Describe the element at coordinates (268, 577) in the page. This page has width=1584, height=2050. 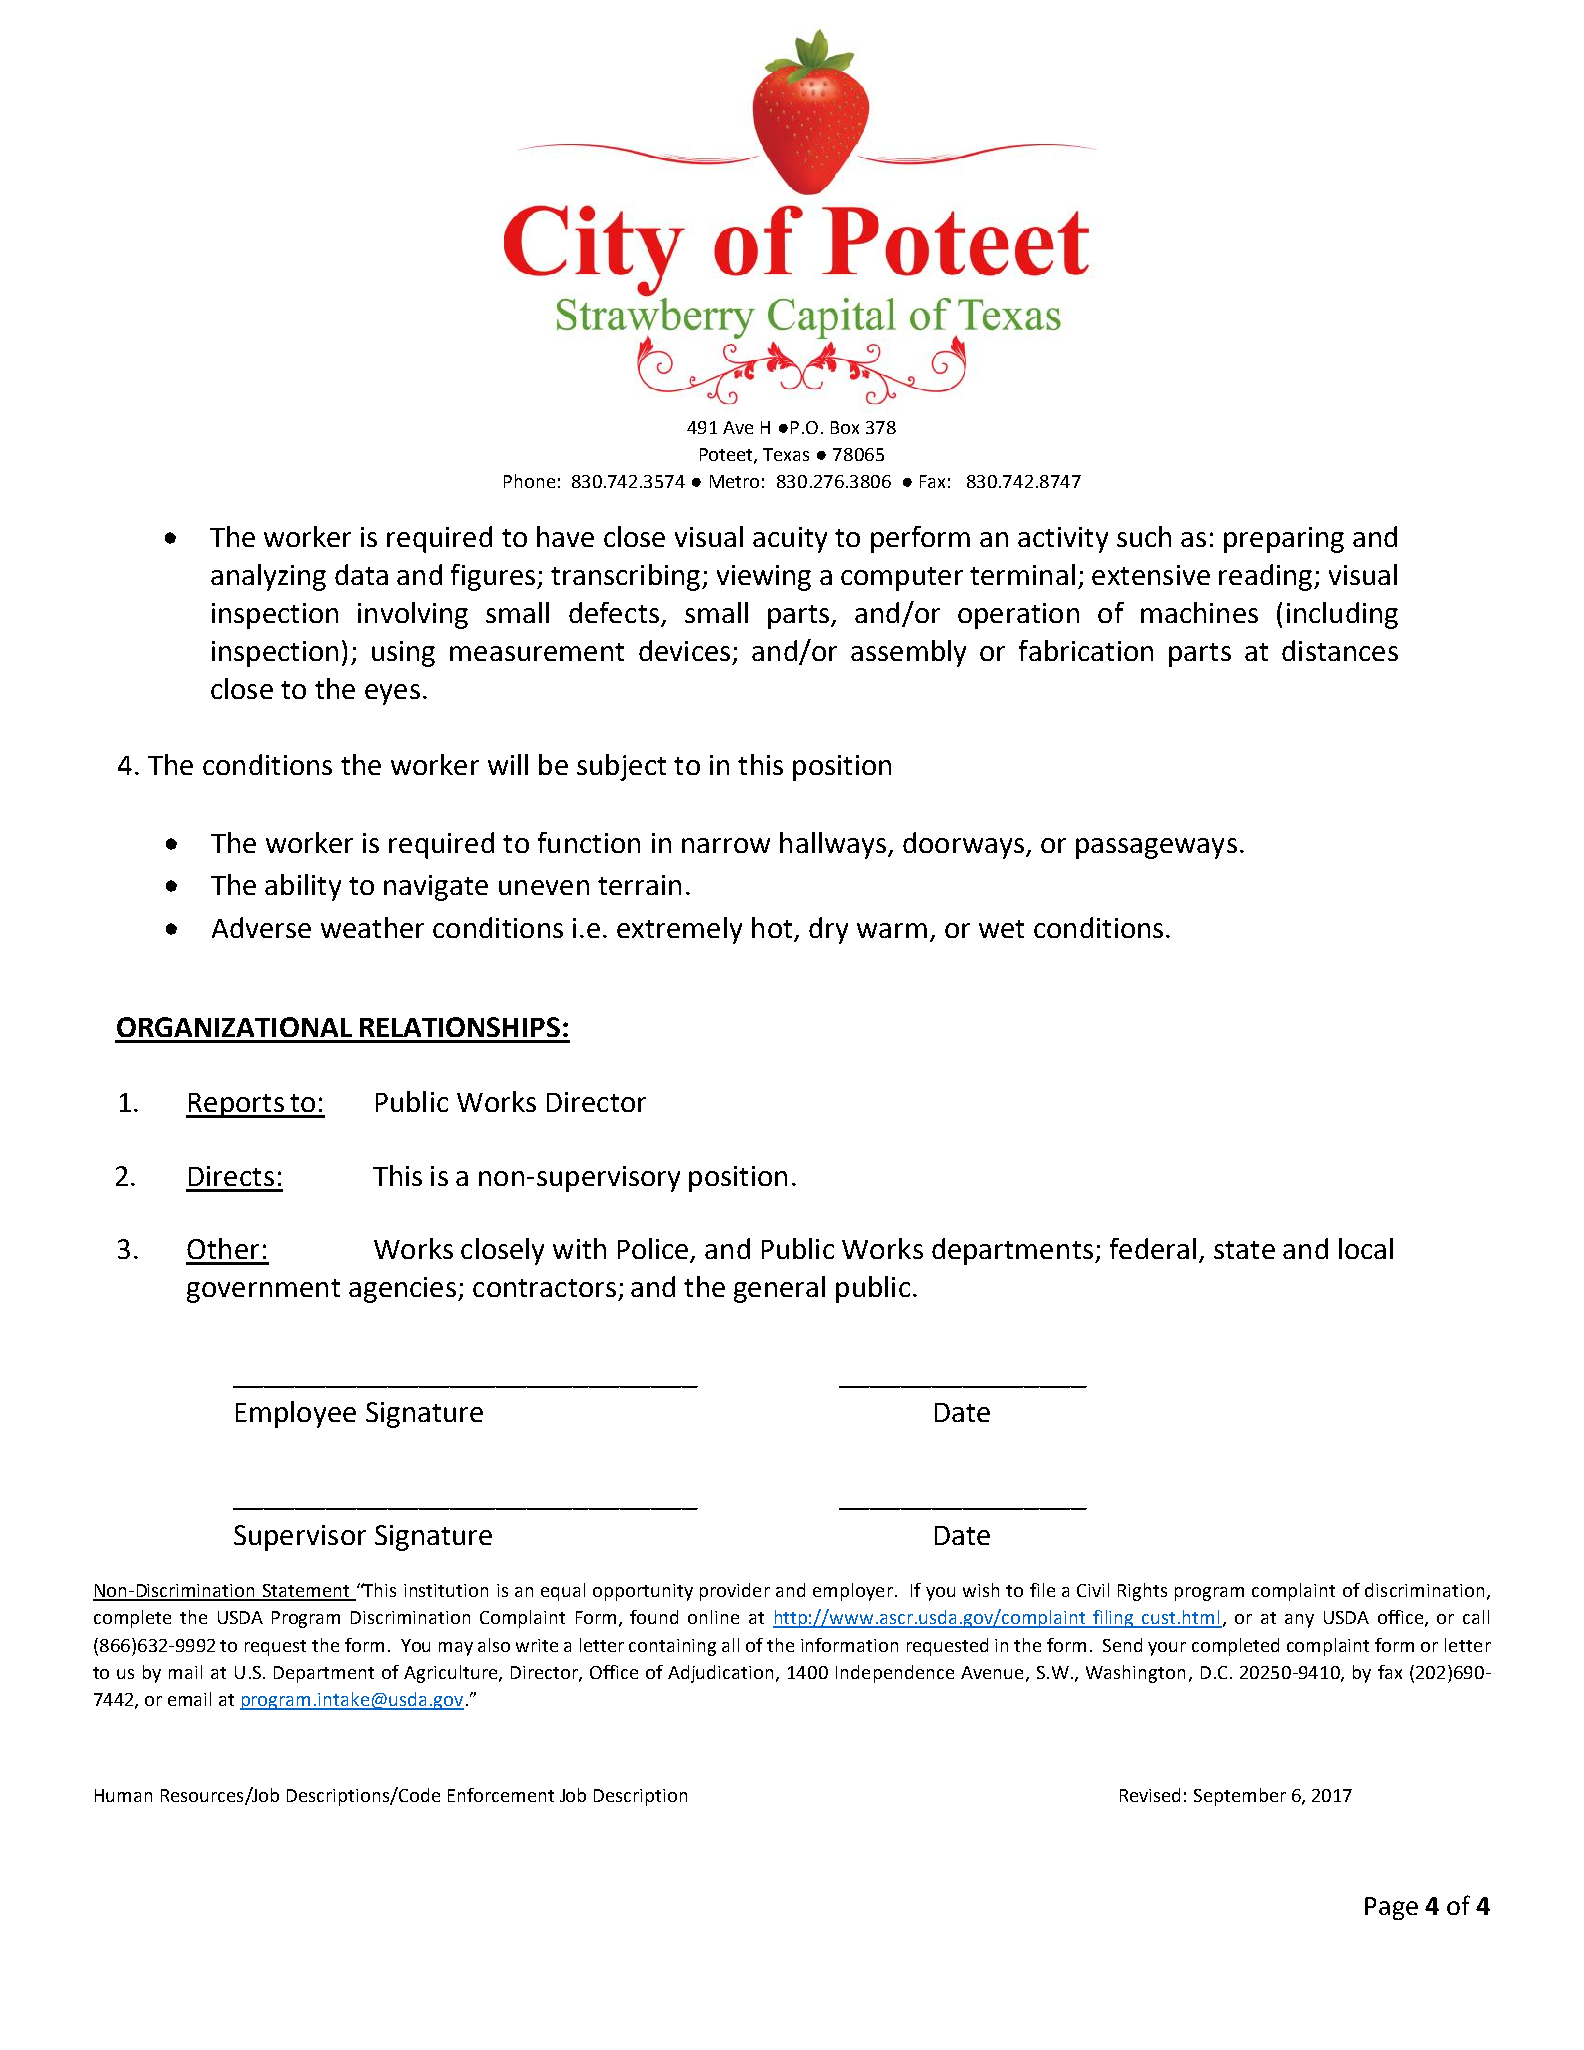
I see `analyzing` at that location.
